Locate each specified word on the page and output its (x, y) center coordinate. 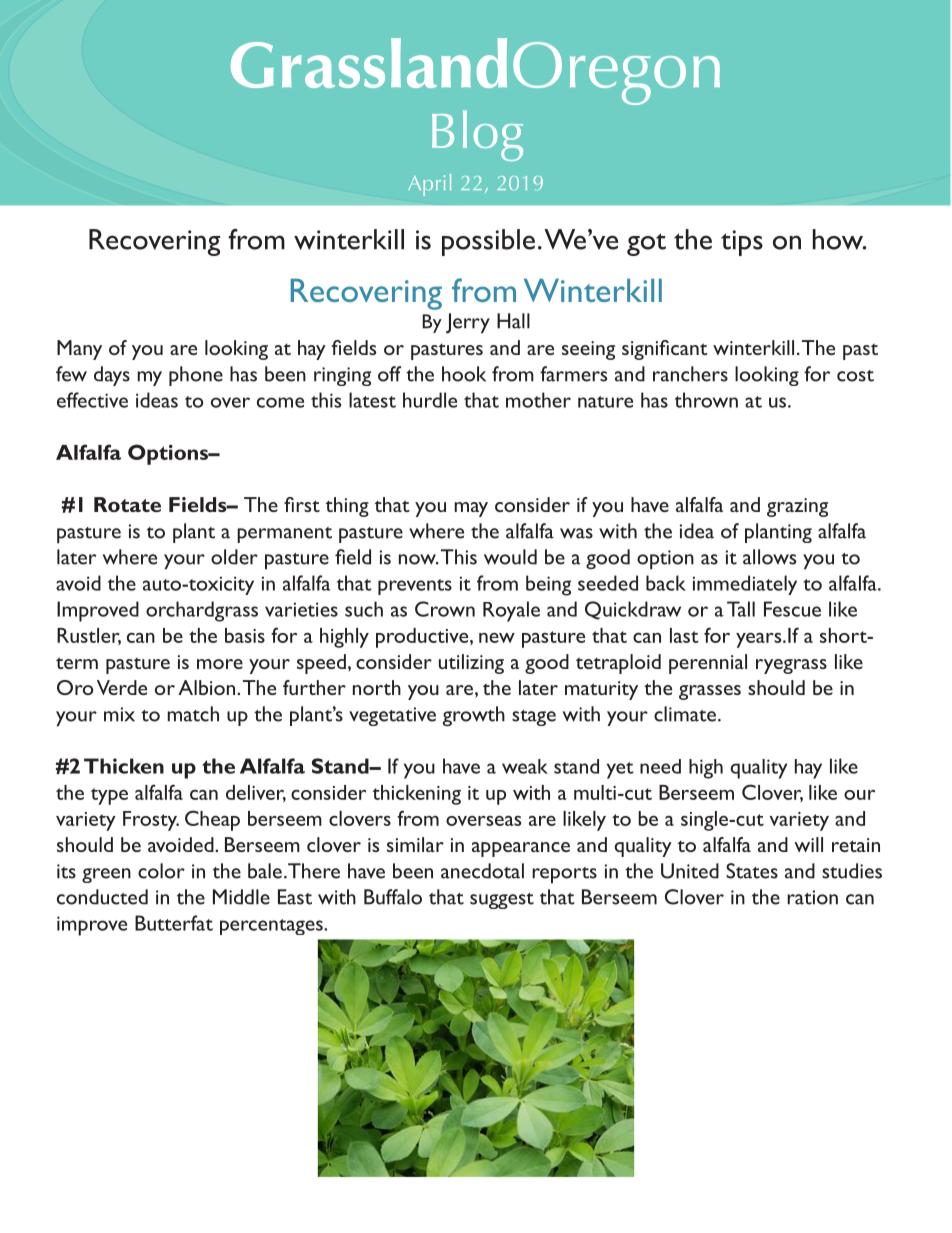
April (429, 185)
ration (812, 897)
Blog (477, 135)
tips (742, 243)
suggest (502, 901)
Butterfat (174, 923)
